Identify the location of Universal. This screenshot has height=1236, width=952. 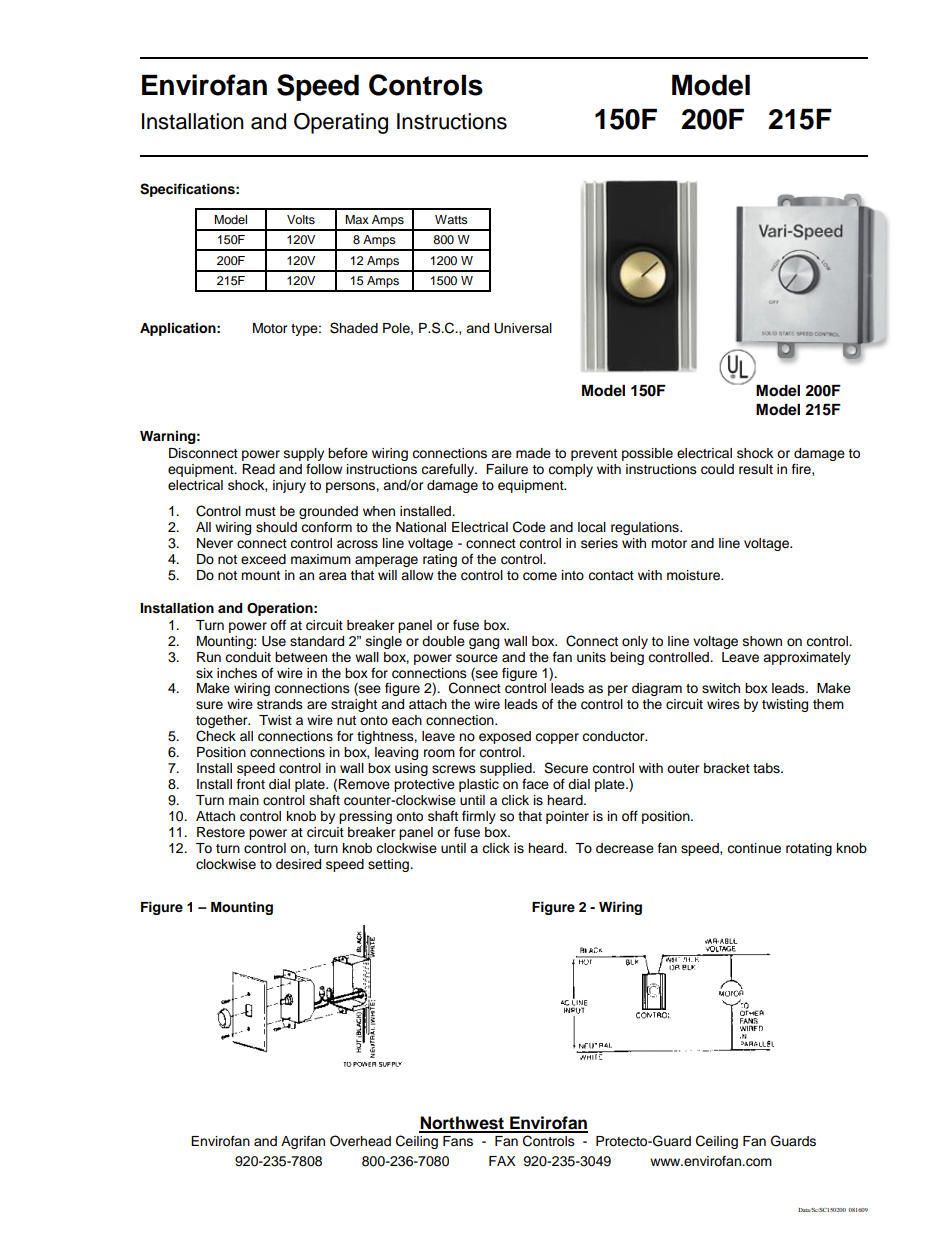
(523, 328).
